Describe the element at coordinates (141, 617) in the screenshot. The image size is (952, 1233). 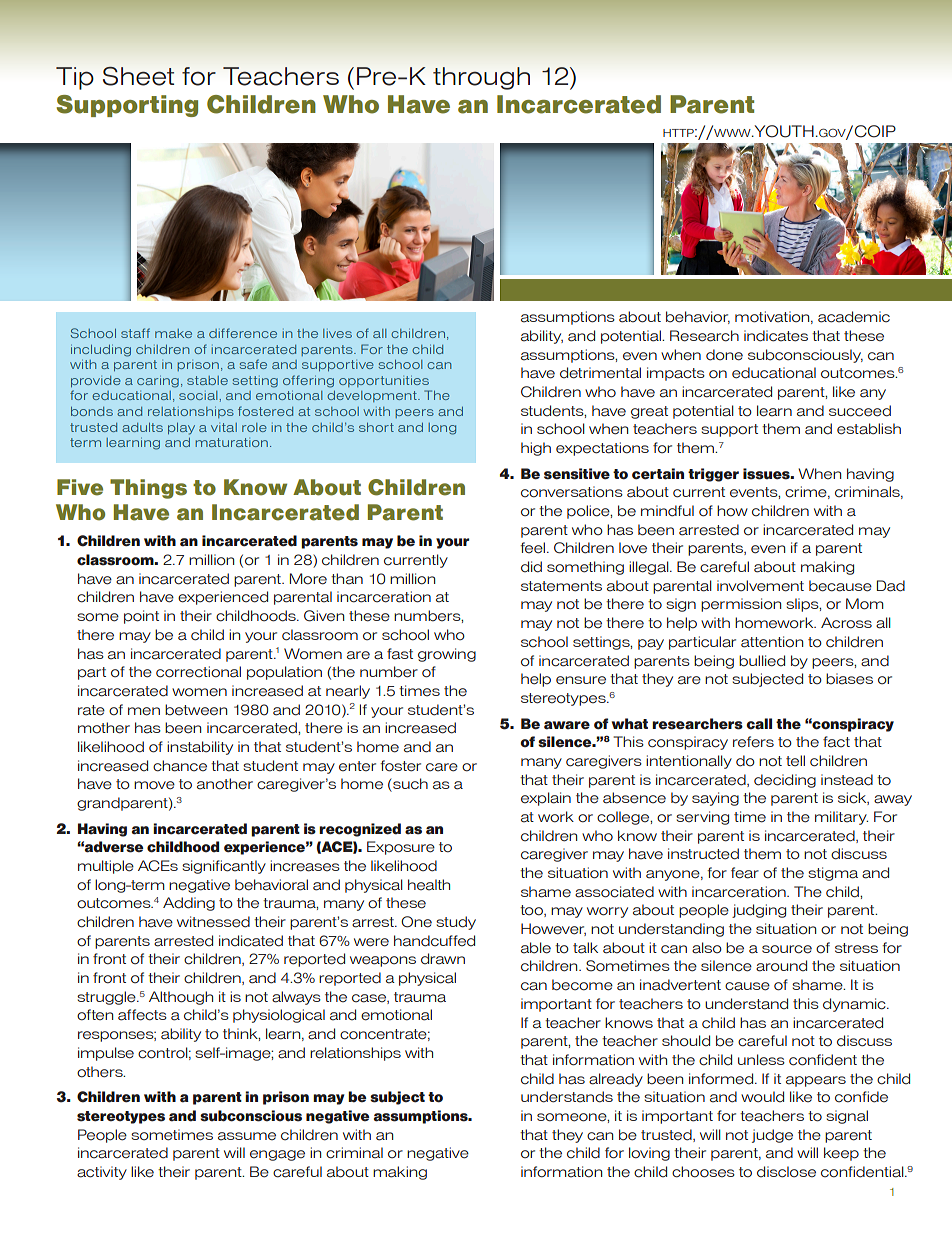
I see `point` at that location.
